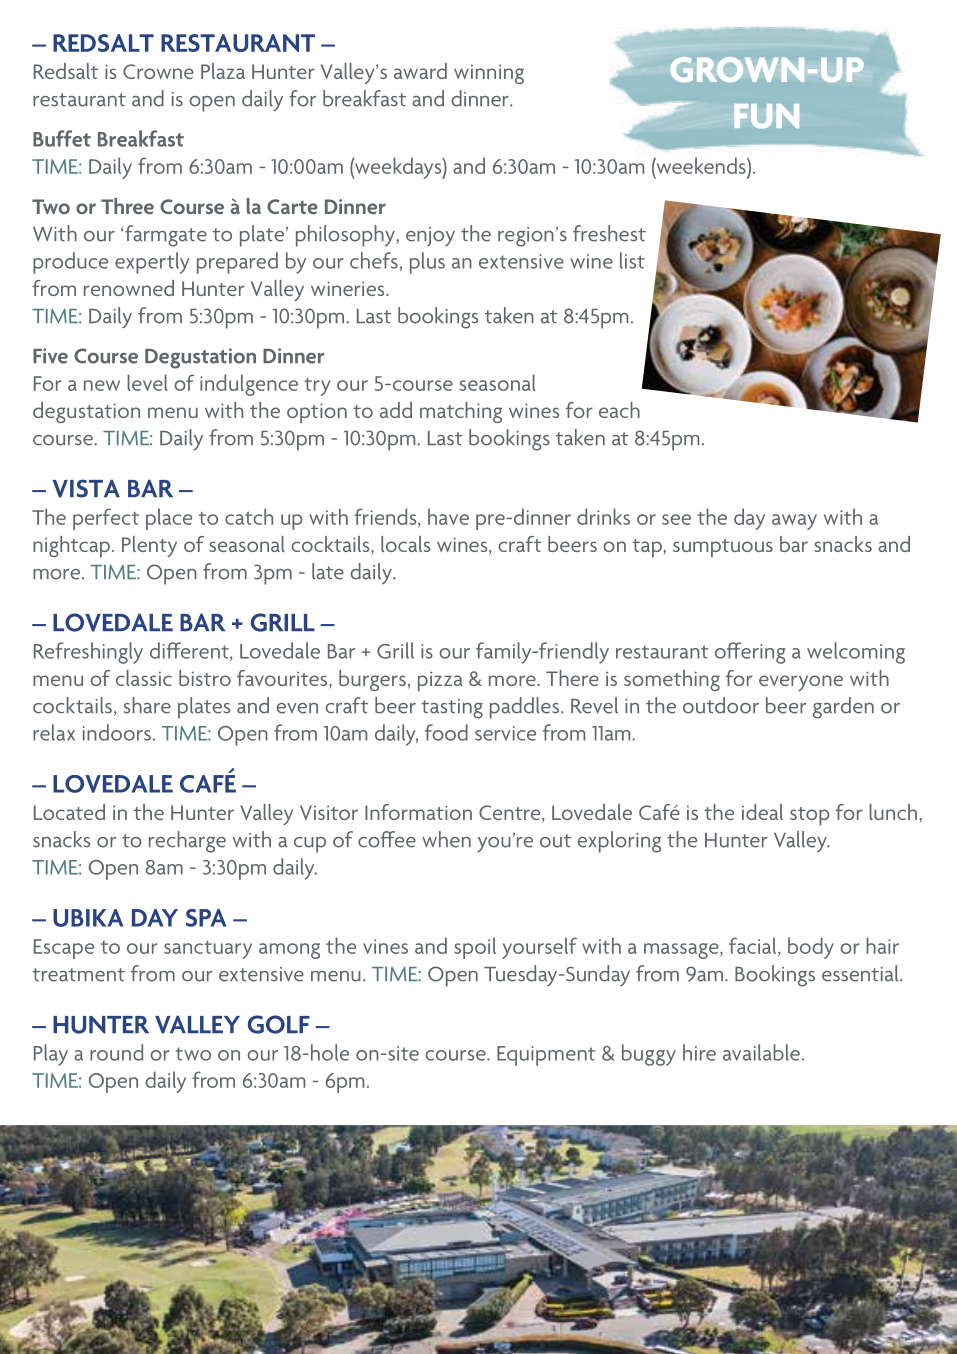 The width and height of the document is (957, 1354). Describe the element at coordinates (116, 1052) in the document. I see `round` at that location.
